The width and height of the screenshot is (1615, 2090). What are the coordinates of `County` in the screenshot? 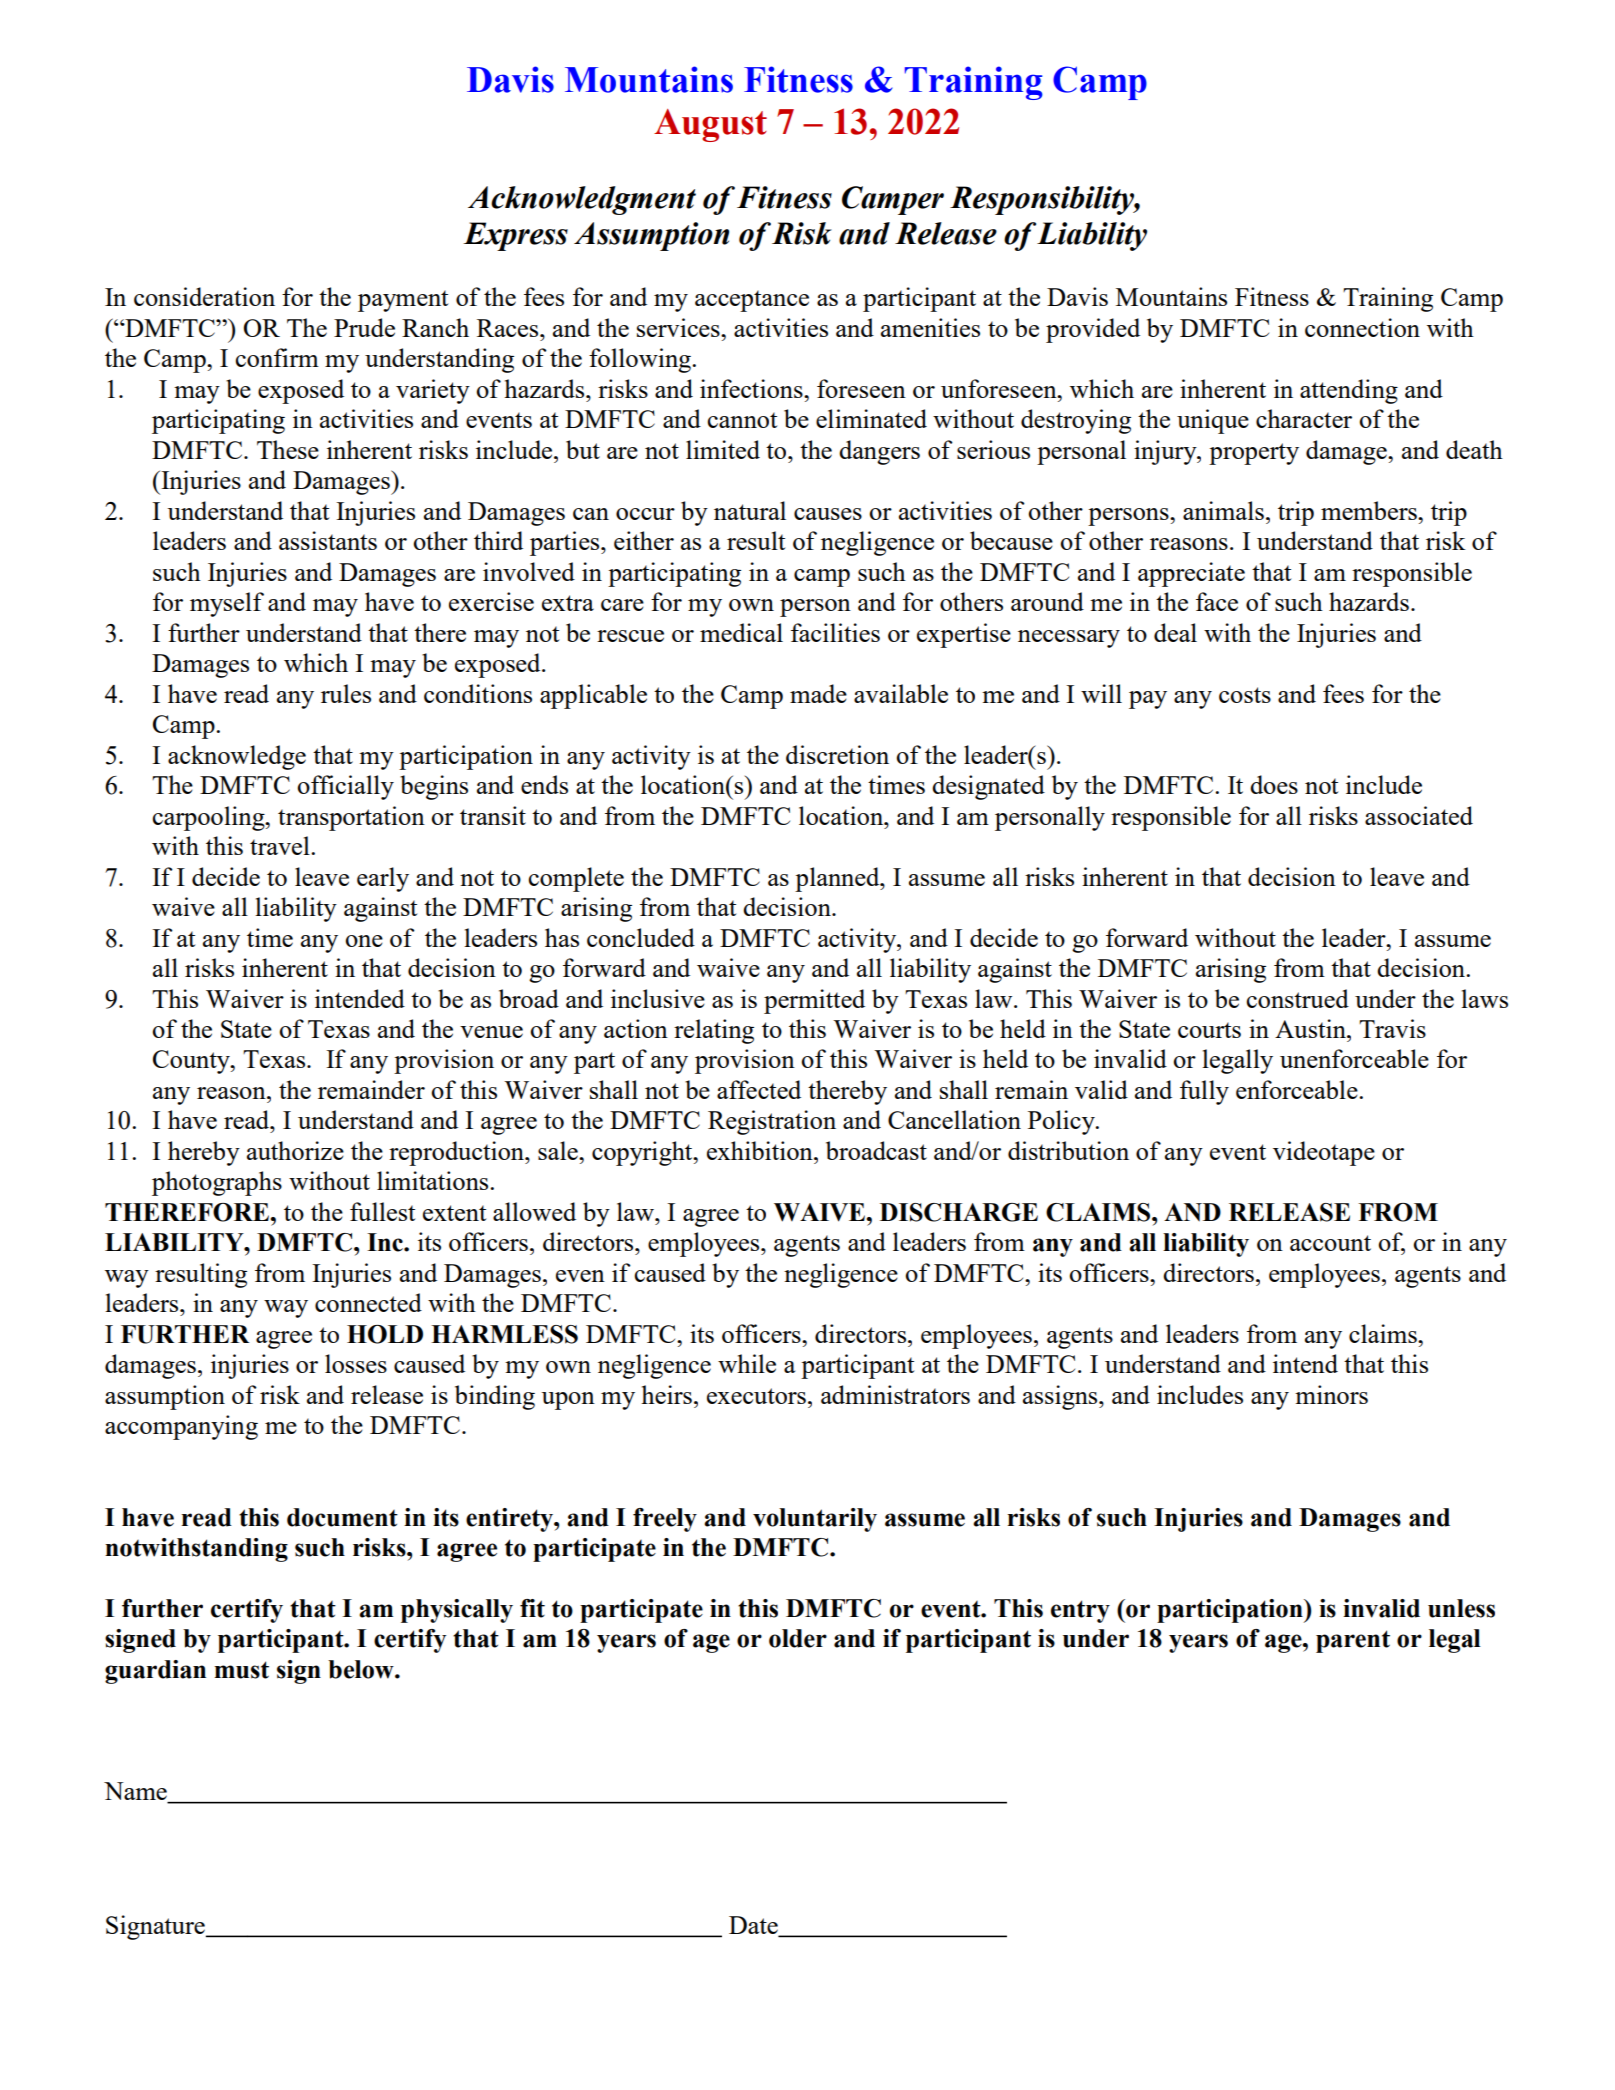 It's located at (192, 1062).
